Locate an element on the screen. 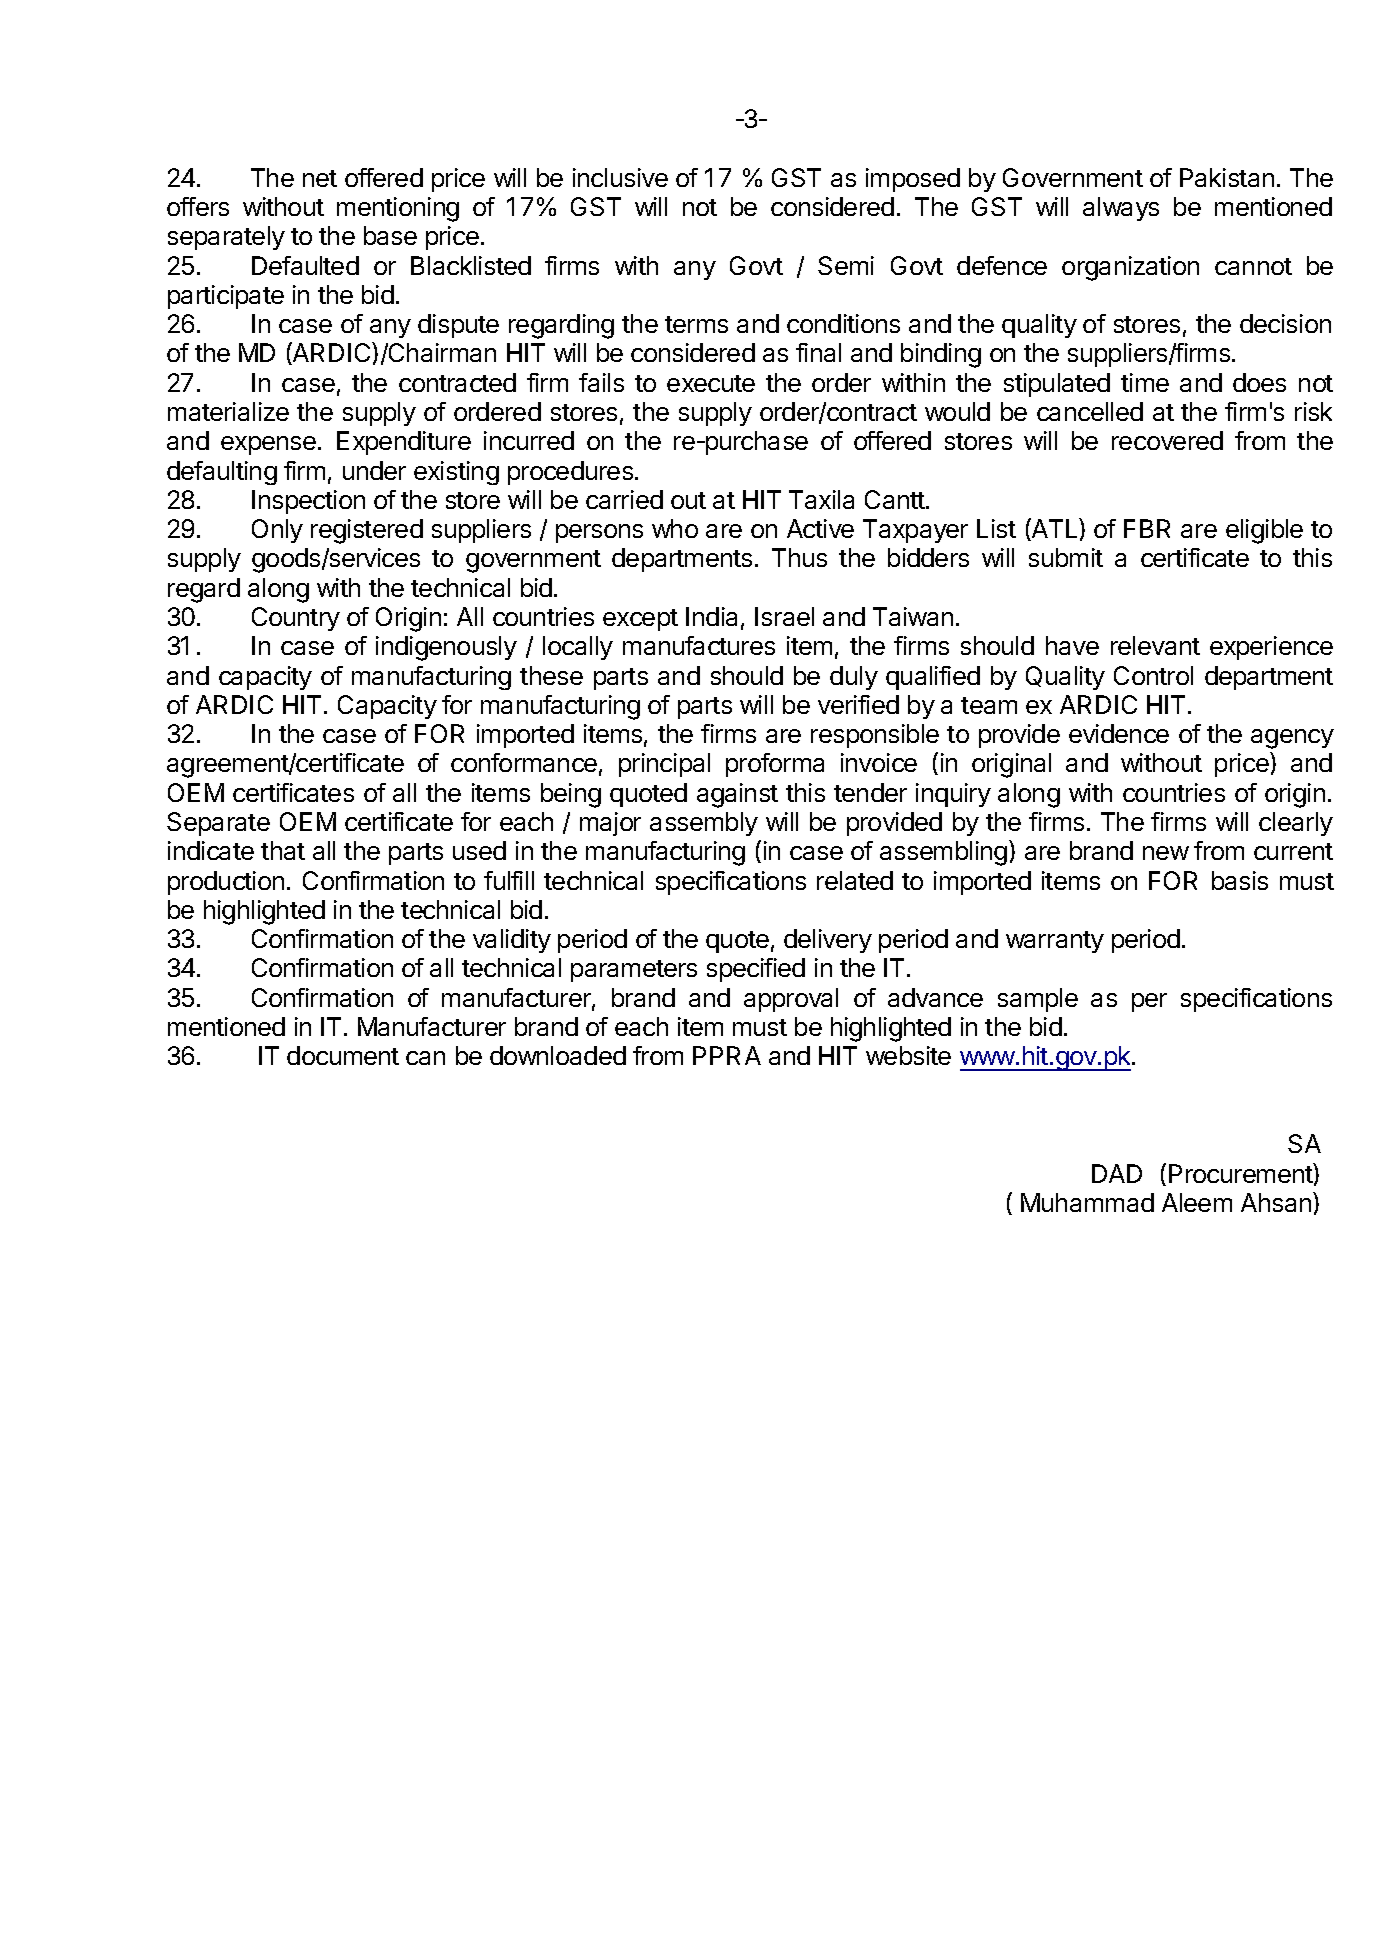 Image resolution: width=1378 pixels, height=1949 pixels. net is located at coordinates (320, 178).
